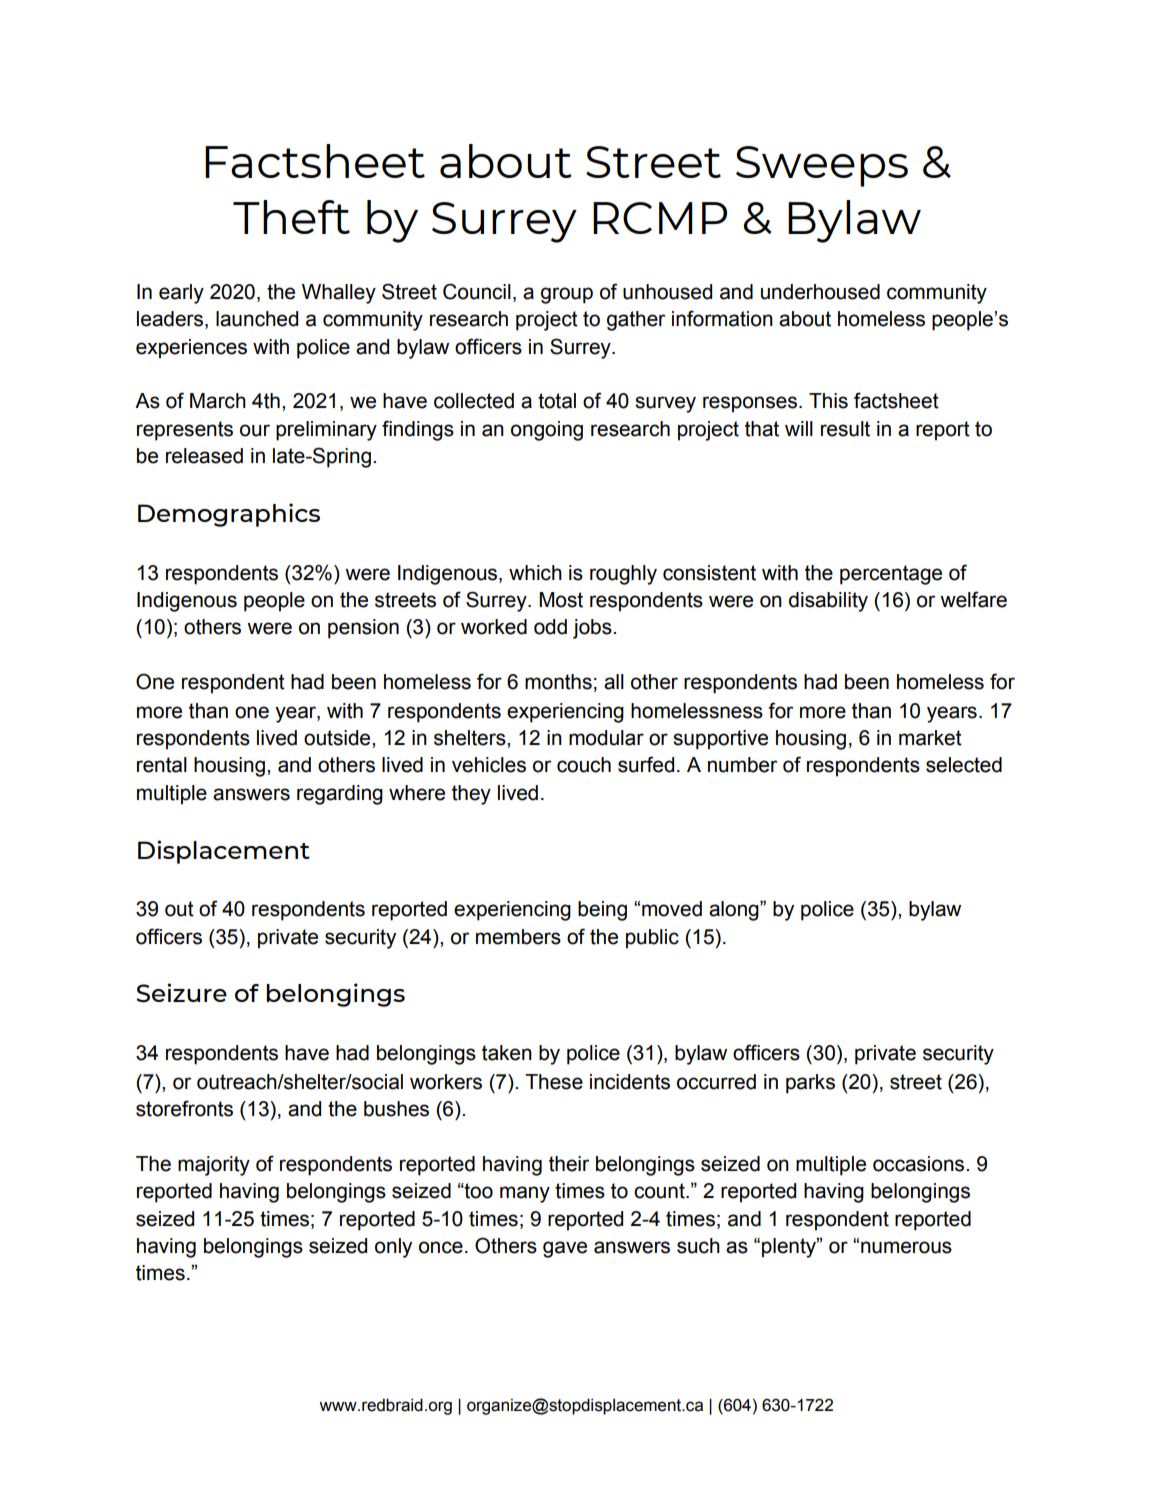 The height and width of the screenshot is (1495, 1155). What do you see at coordinates (291, 217) in the screenshot?
I see `Theft` at bounding box center [291, 217].
